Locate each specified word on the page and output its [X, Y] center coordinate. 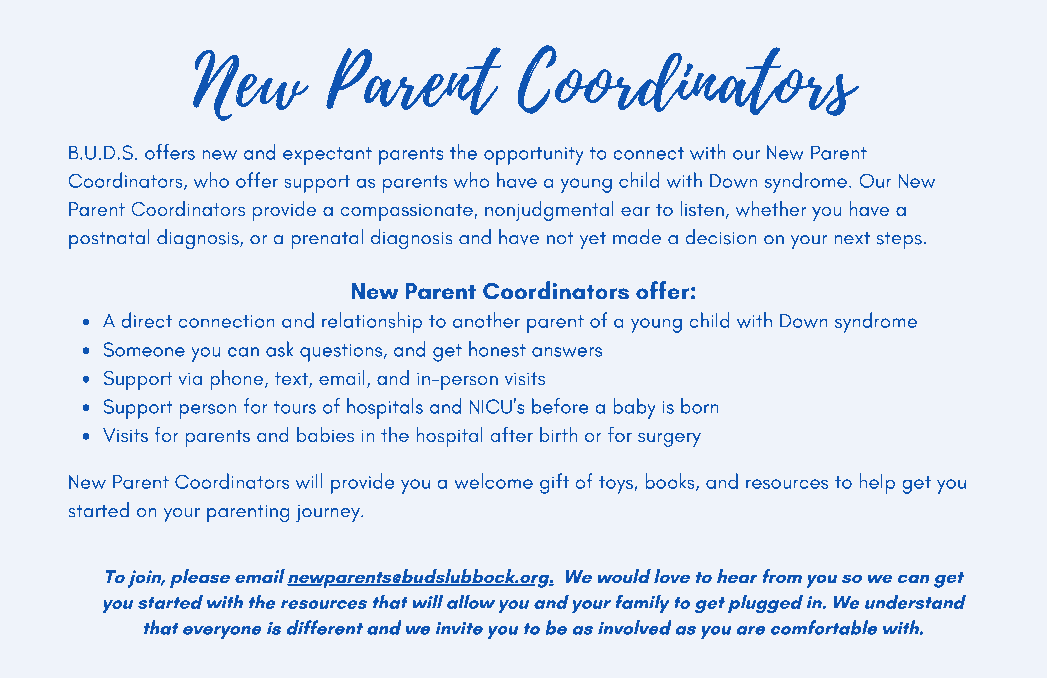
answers [567, 352]
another [486, 320]
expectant [327, 156]
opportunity [534, 156]
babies [325, 434]
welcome [493, 481]
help [877, 483]
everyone [222, 632]
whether [770, 208]
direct [147, 320]
